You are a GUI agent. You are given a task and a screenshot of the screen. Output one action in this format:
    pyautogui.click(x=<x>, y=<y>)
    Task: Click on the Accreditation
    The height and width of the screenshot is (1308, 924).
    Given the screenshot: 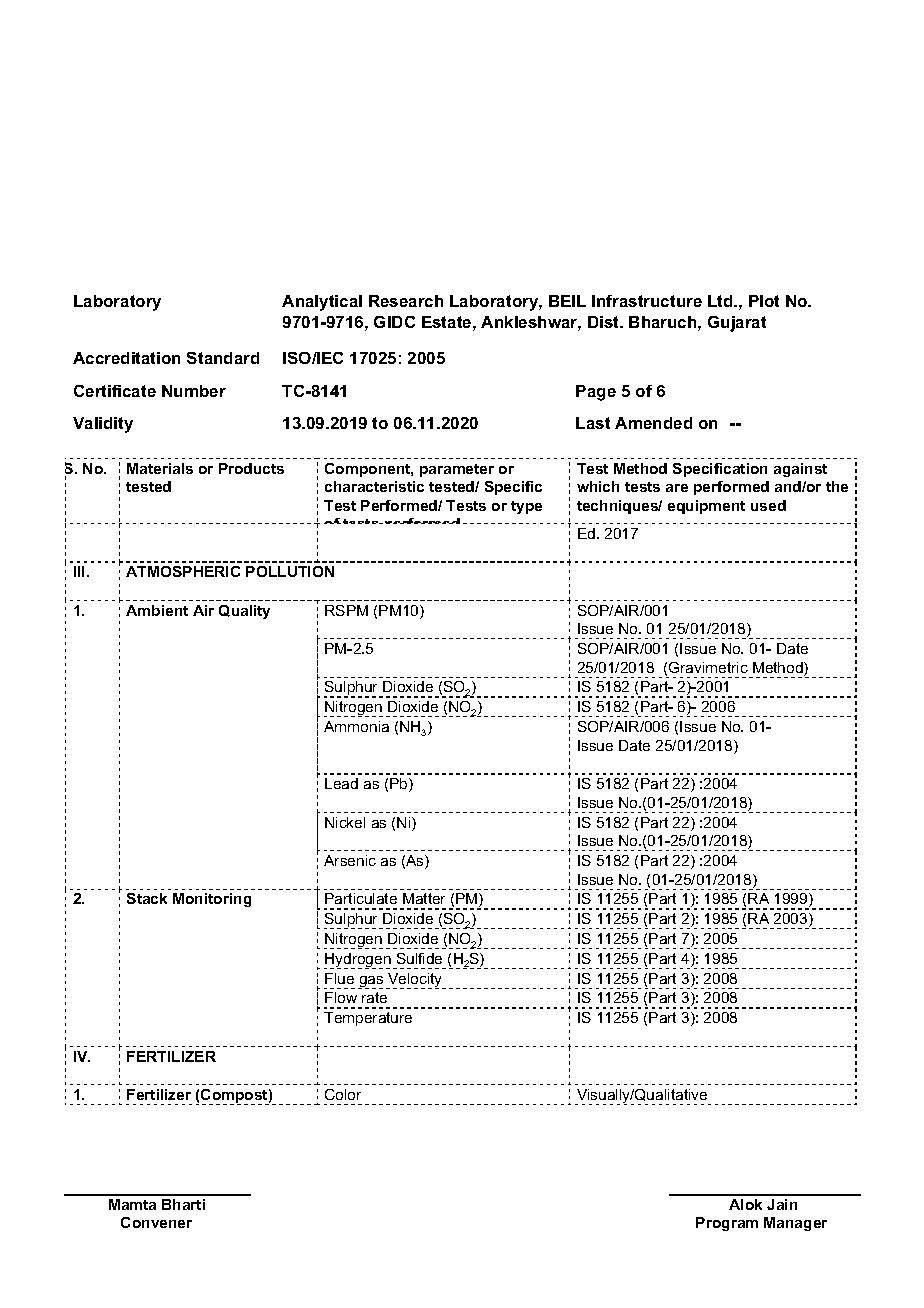 What is the action you would take?
    pyautogui.click(x=126, y=358)
